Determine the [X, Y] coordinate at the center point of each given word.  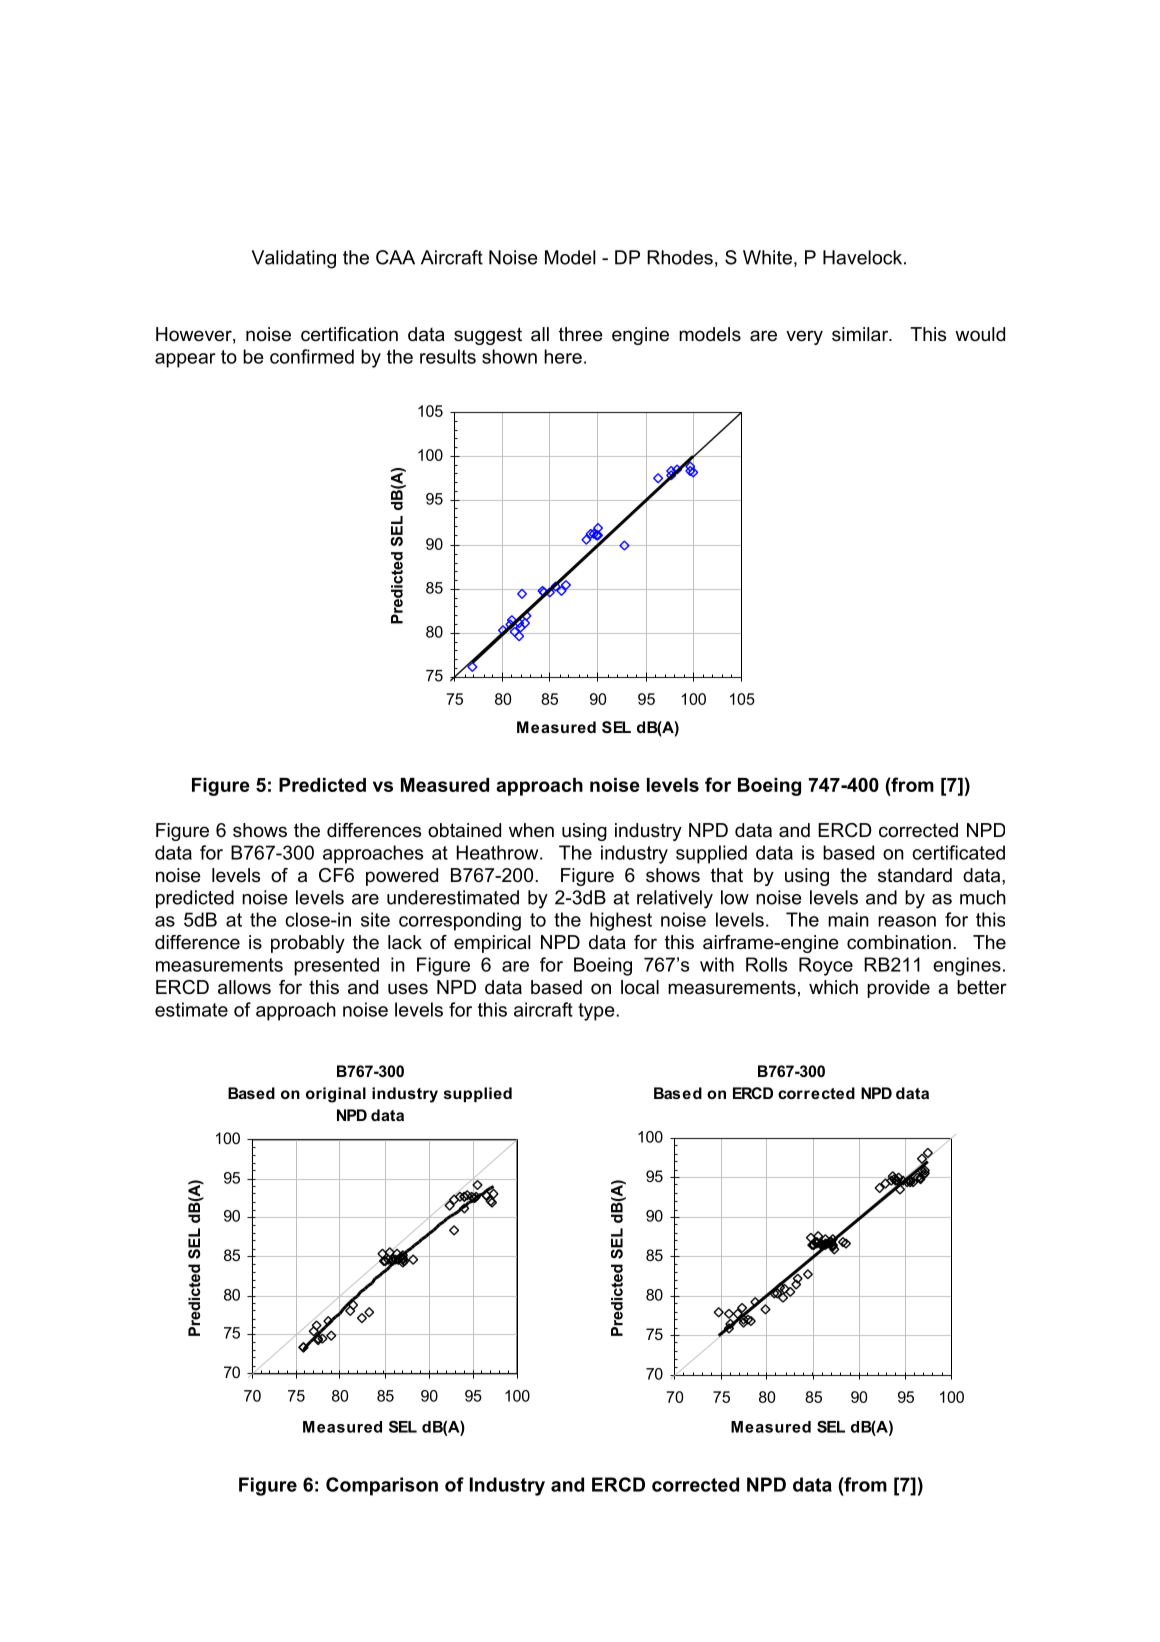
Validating [293, 259]
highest [621, 921]
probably [308, 944]
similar [861, 334]
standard [915, 875]
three [581, 334]
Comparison [382, 1486]
